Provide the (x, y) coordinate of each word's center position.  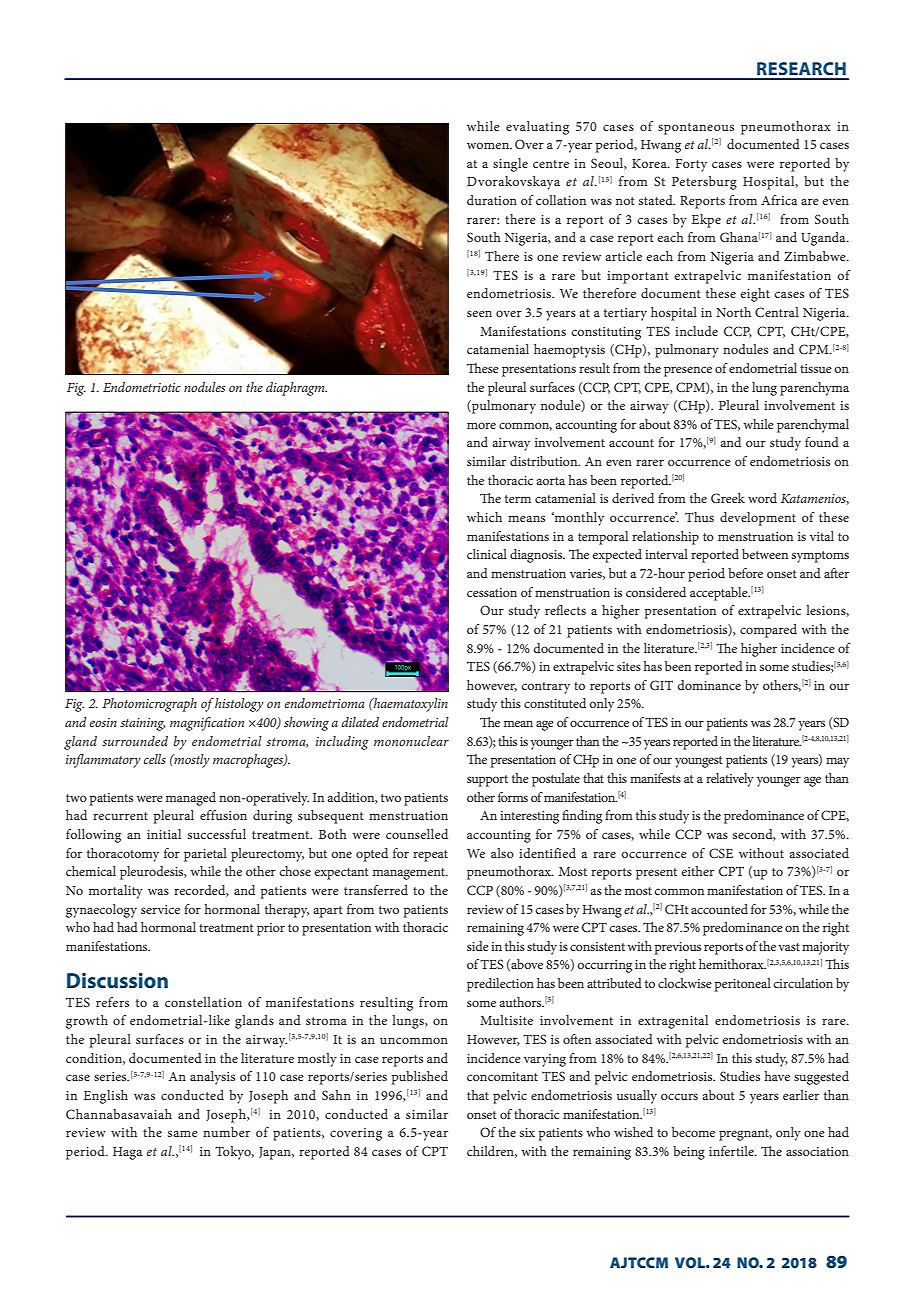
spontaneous (696, 129)
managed (191, 799)
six (527, 1132)
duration (492, 200)
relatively (730, 780)
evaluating (537, 128)
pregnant (745, 1135)
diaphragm (296, 389)
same (183, 1133)
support (487, 781)
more (481, 425)
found (822, 442)
